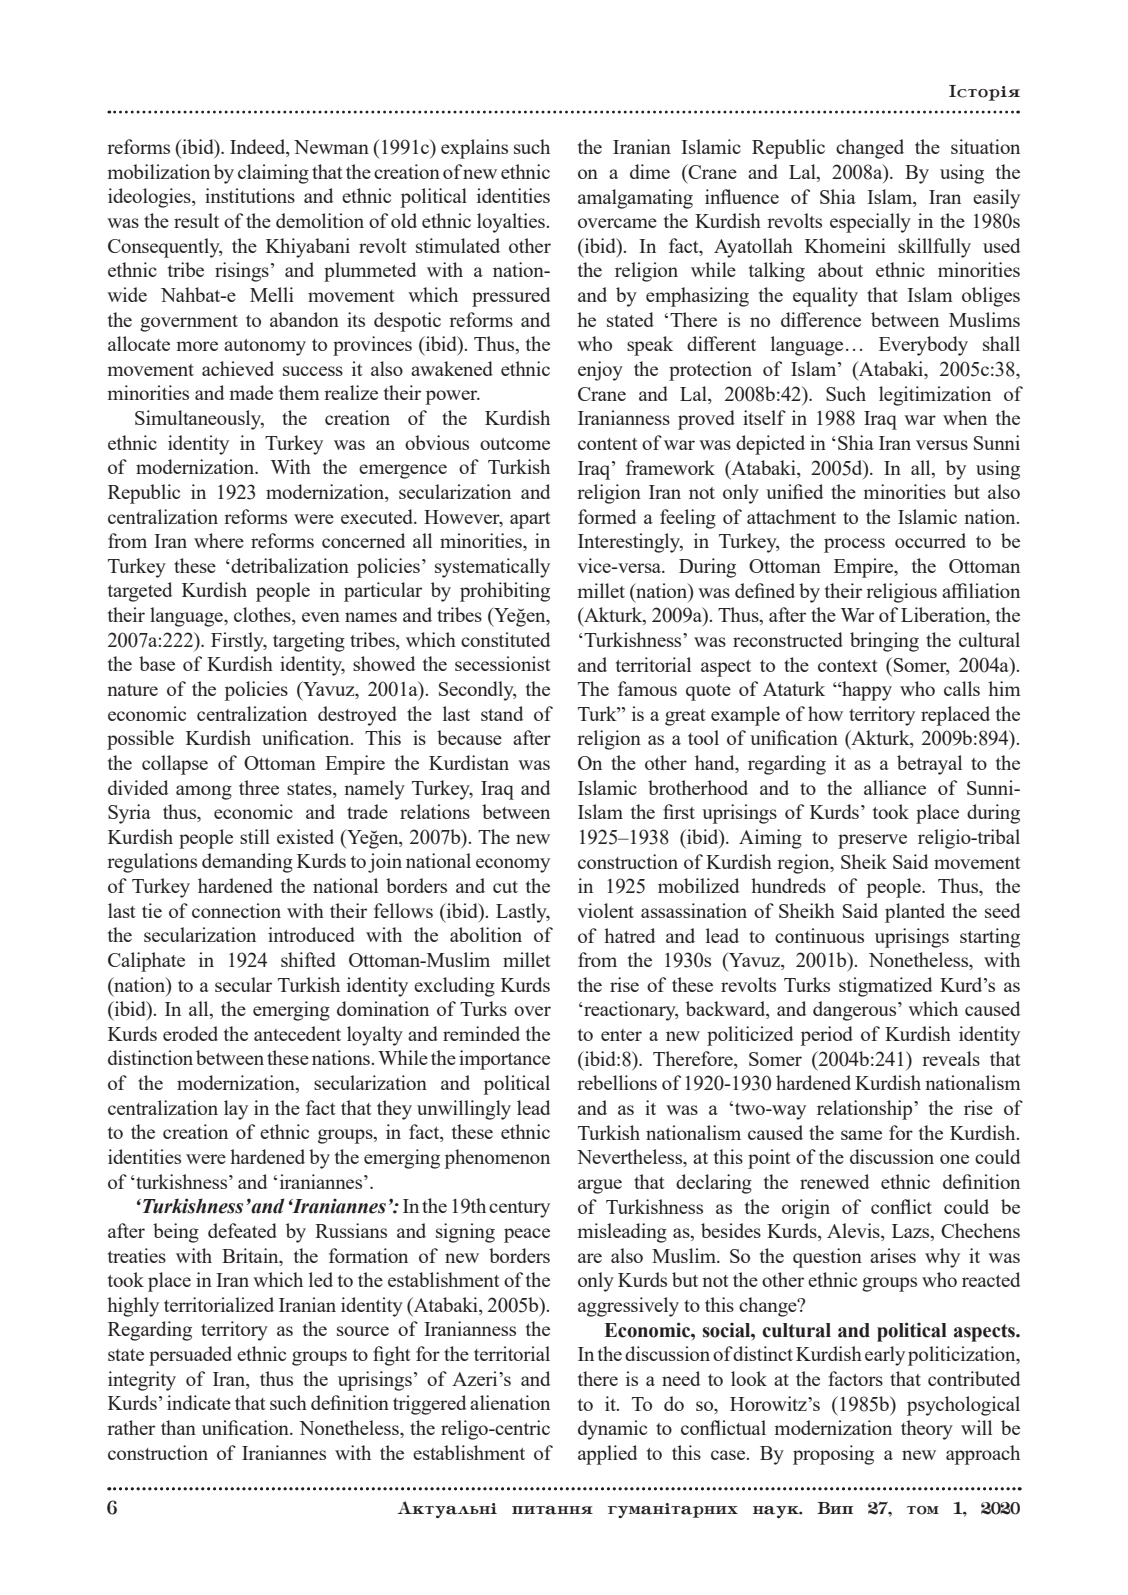  What do you see at coordinates (250, 195) in the page?
I see `institutions` at bounding box center [250, 195].
